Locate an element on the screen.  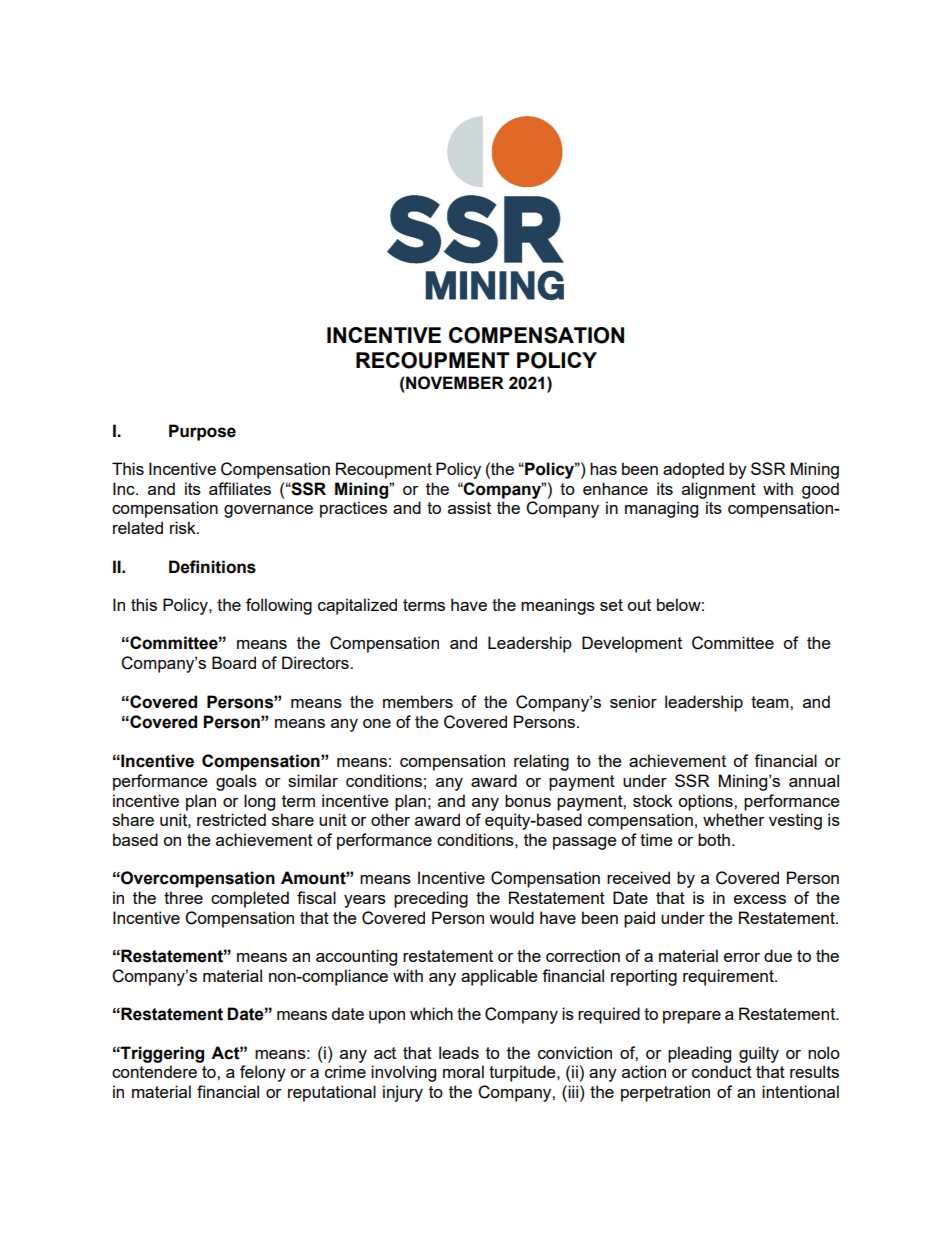
NOVEMBER is located at coordinates (454, 383).
